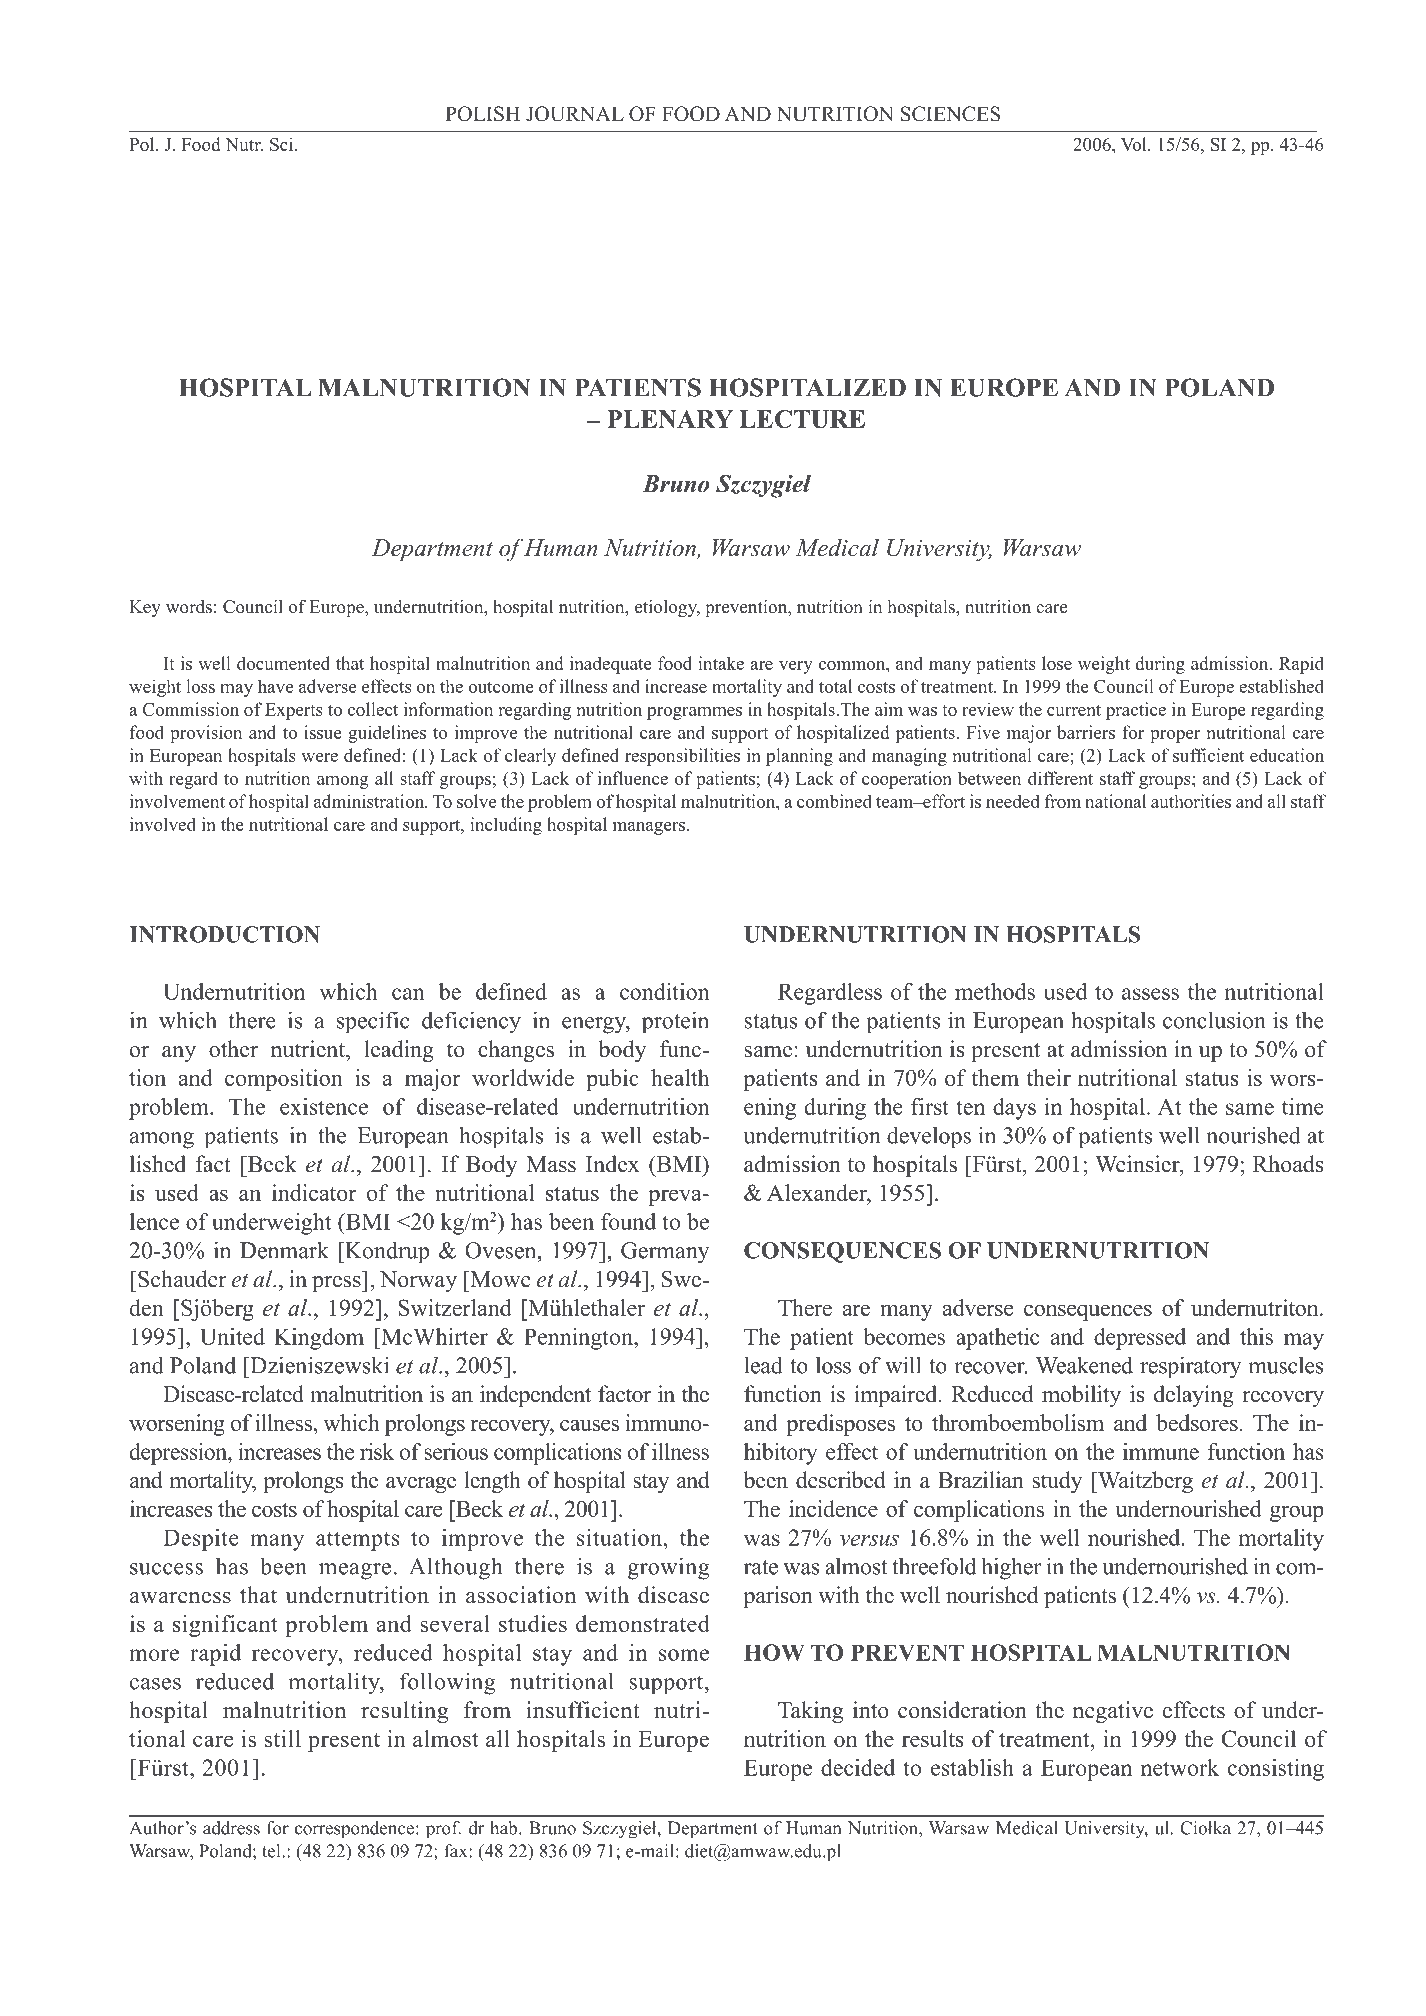  What do you see at coordinates (294, 711) in the image?
I see `Experts` at bounding box center [294, 711].
